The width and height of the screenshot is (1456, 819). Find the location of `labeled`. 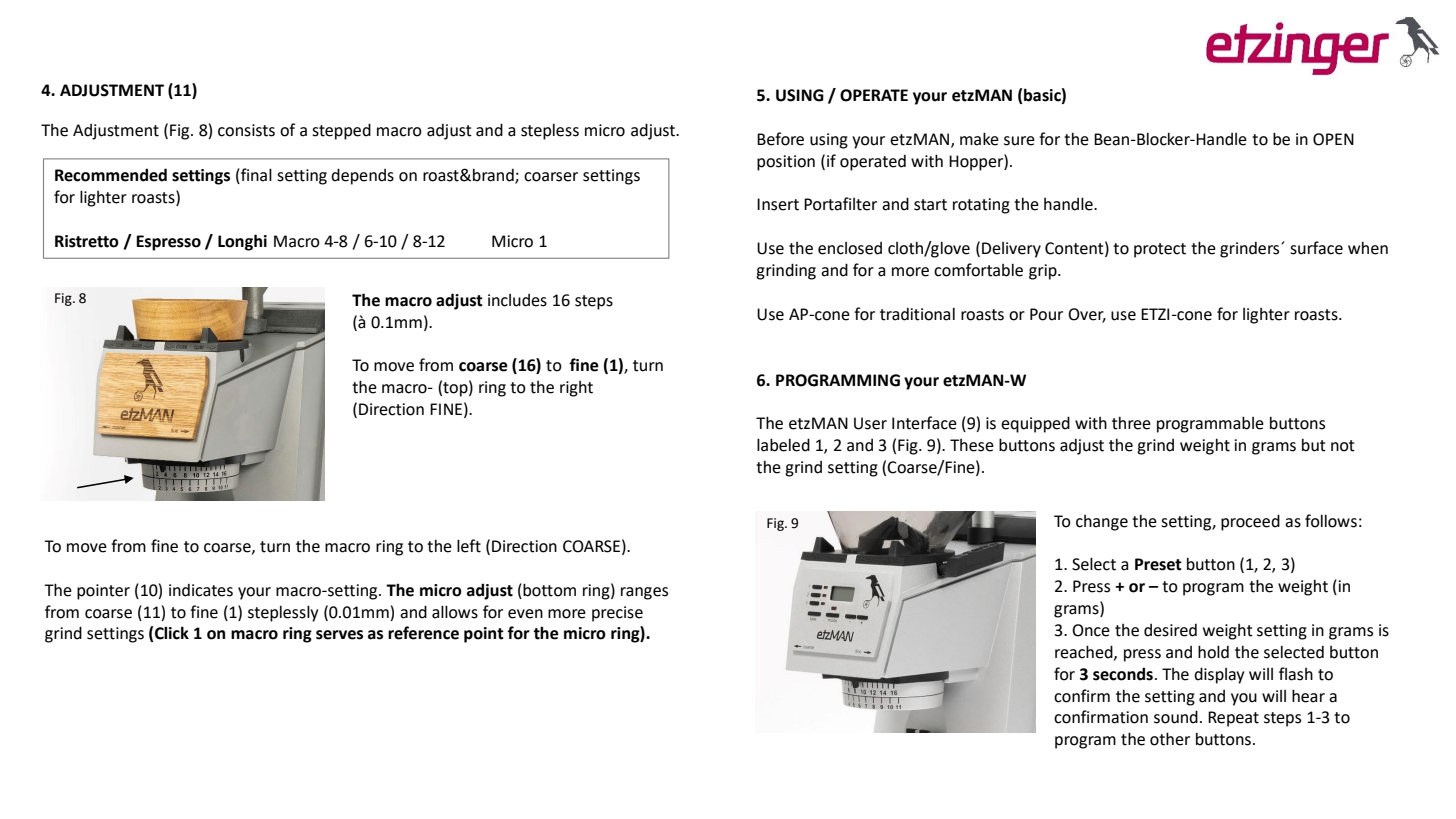

labeled is located at coordinates (783, 445).
